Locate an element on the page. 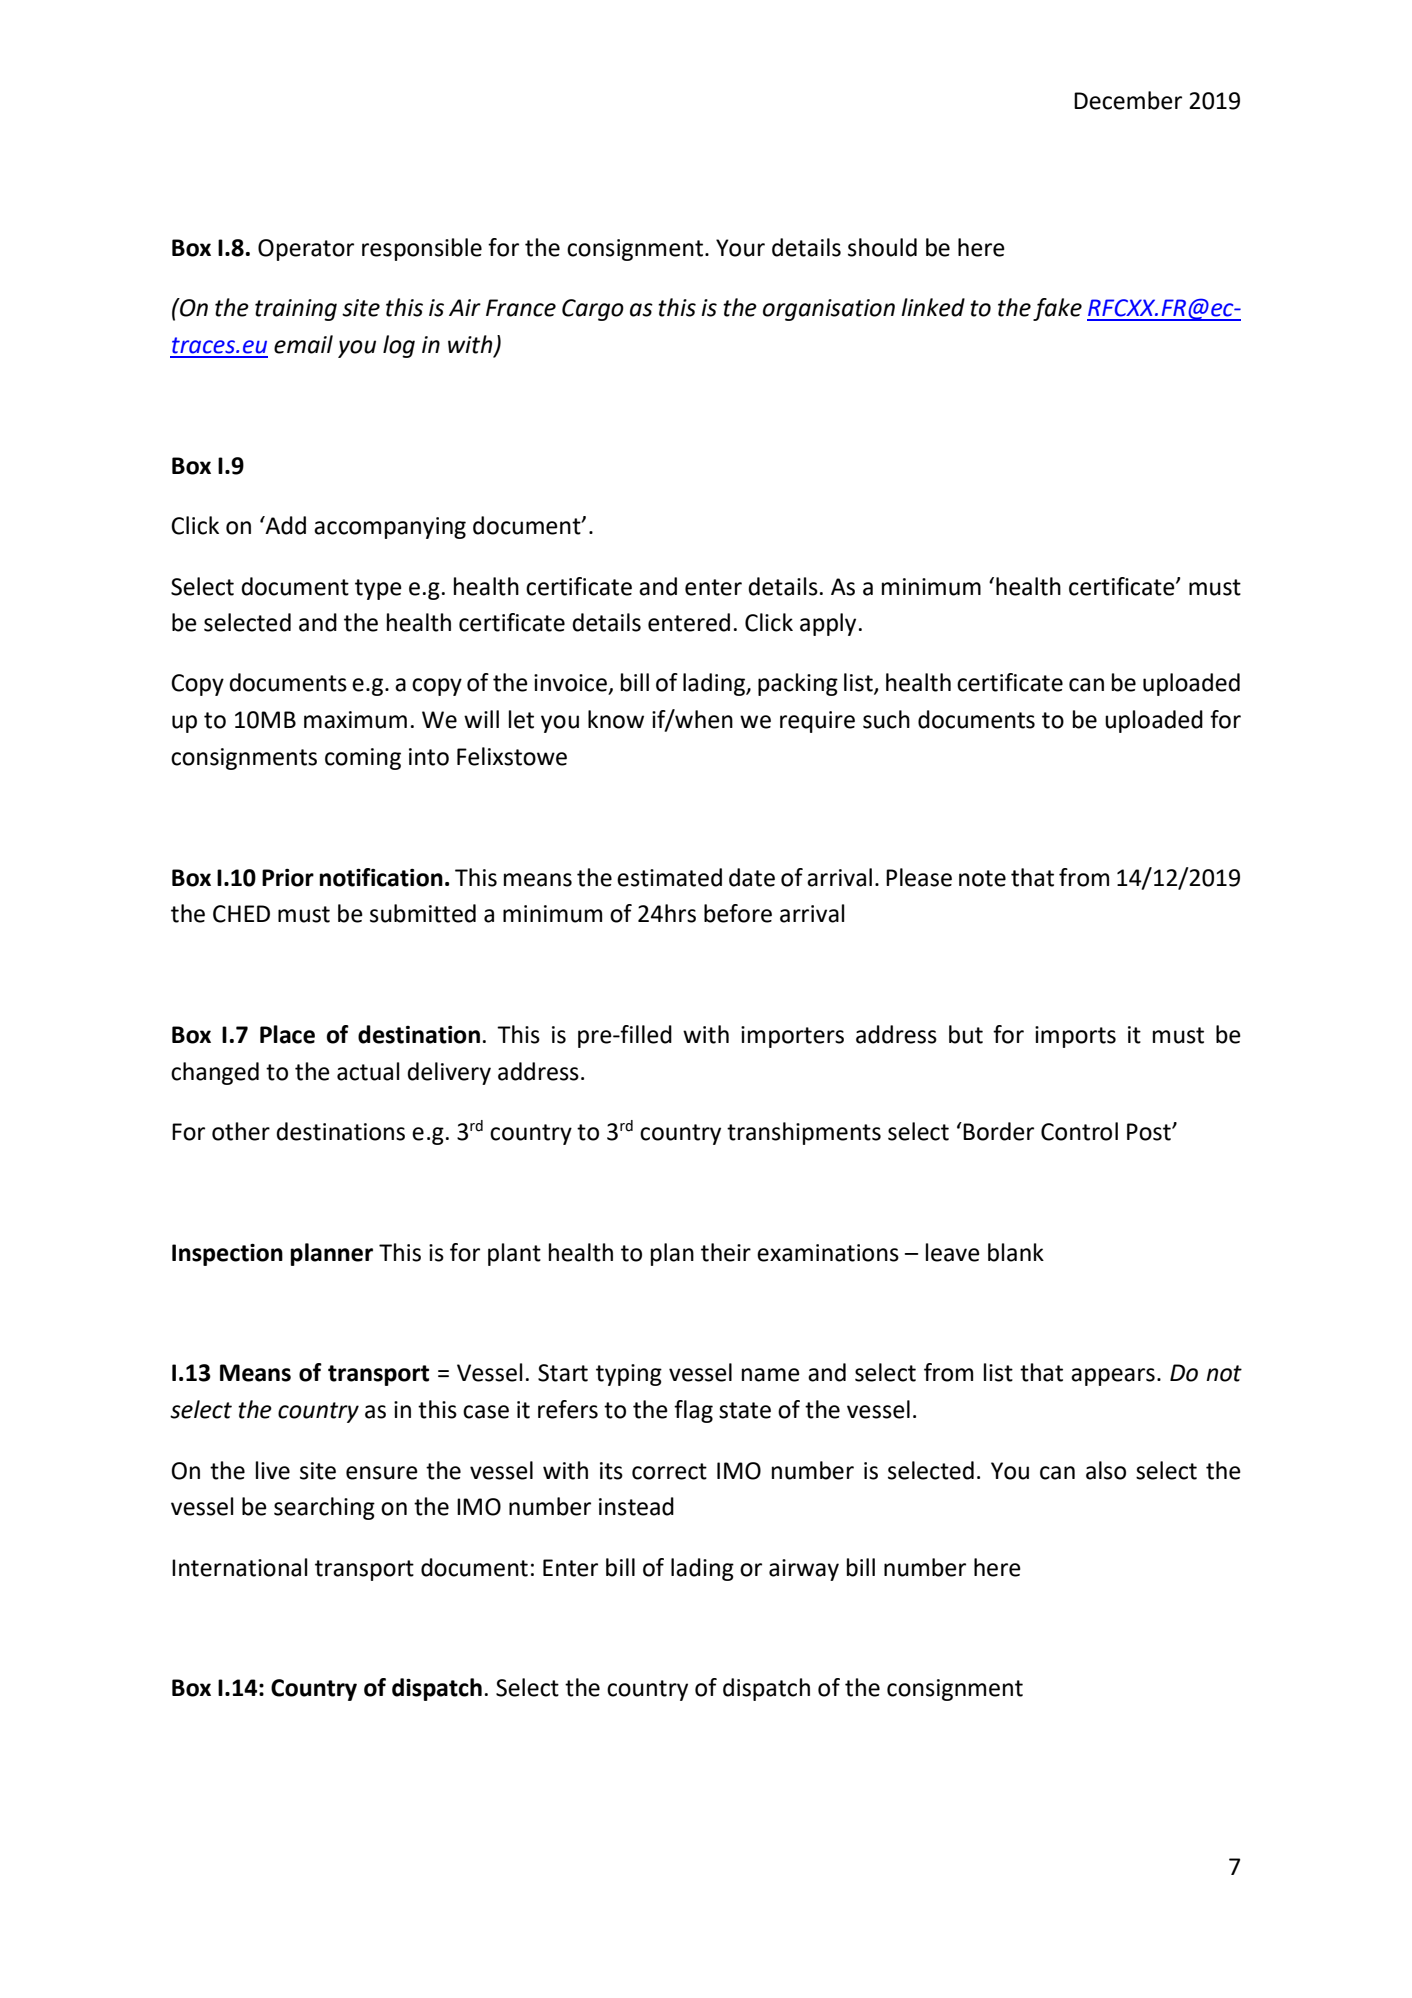  accompanying is located at coordinates (390, 528).
